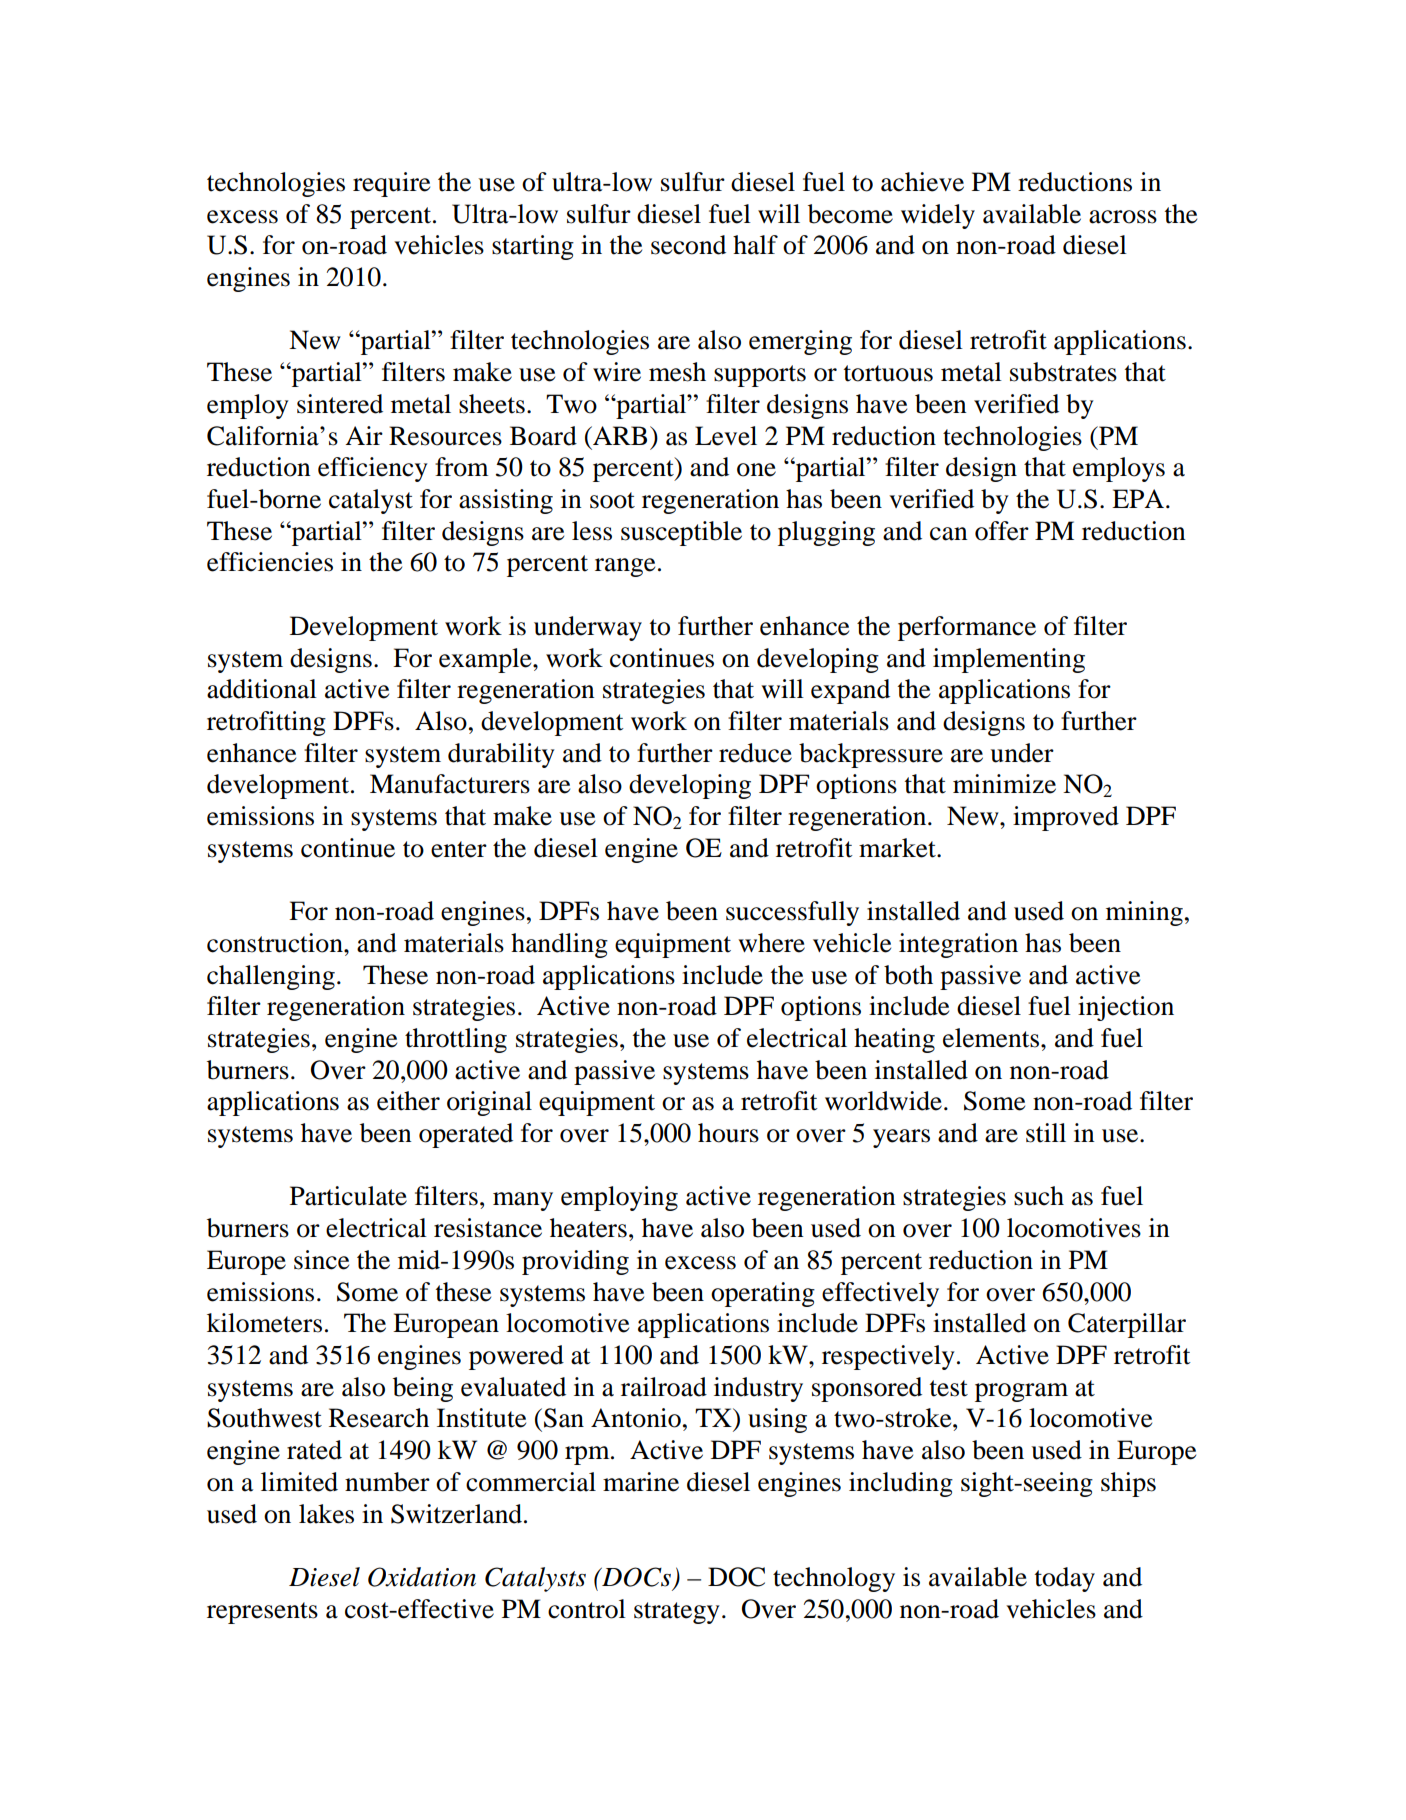  I want to click on across, so click(1123, 217).
